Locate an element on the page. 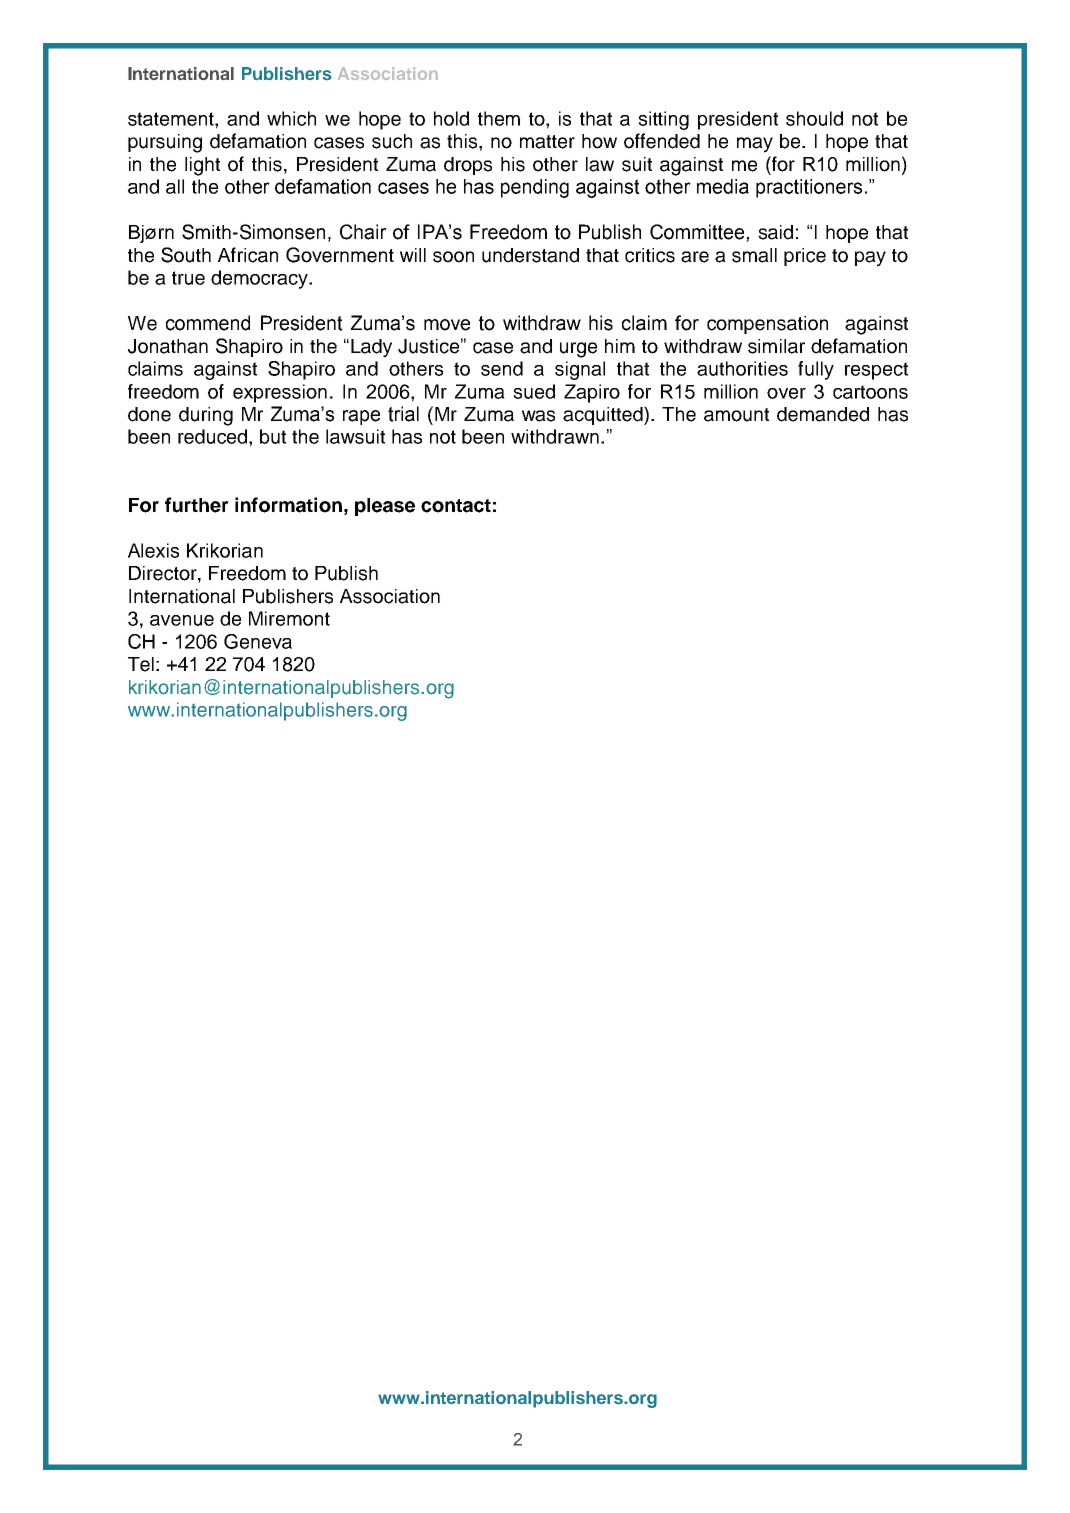  matter is located at coordinates (547, 142).
